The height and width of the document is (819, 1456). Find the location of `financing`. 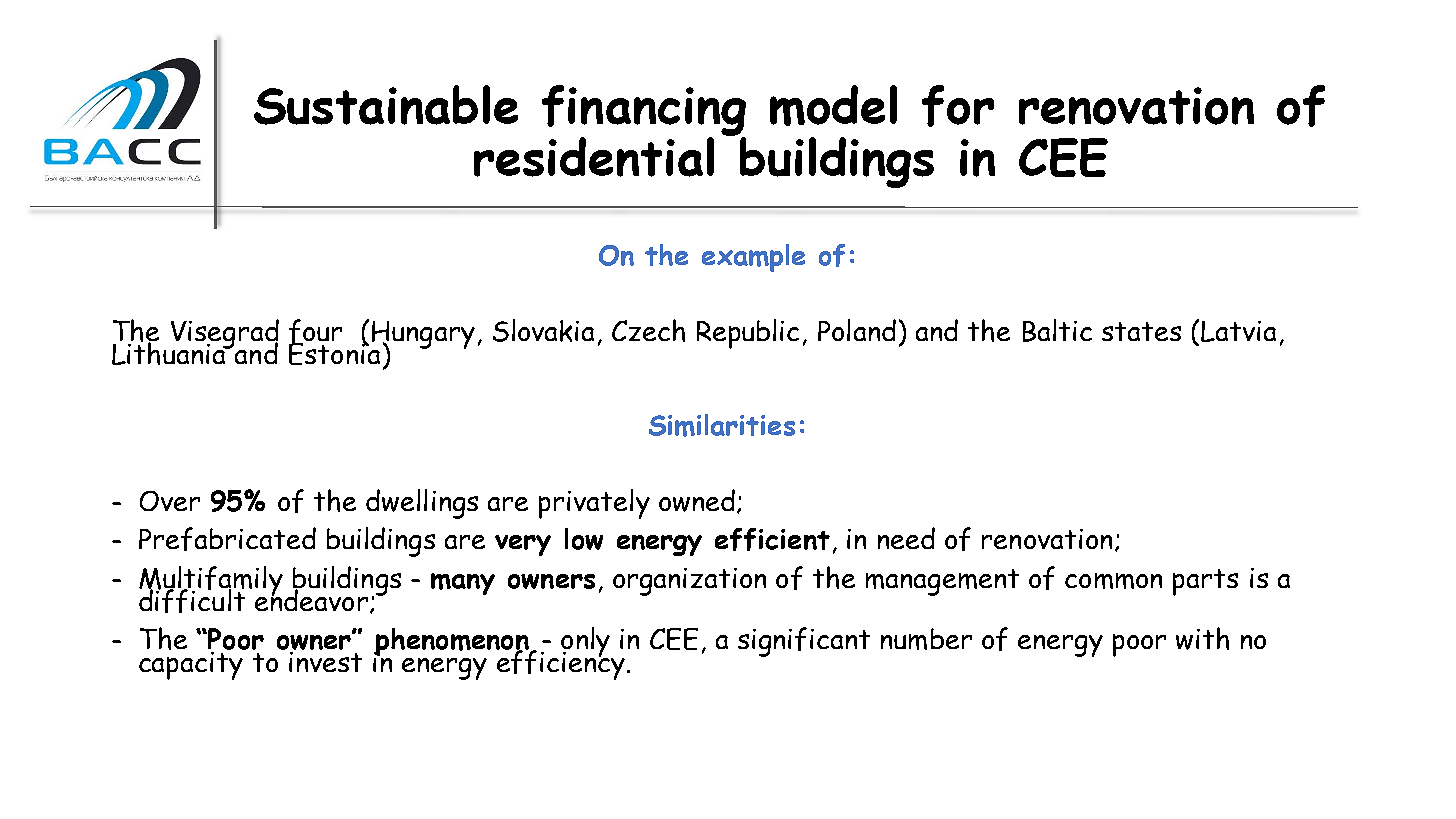

financing is located at coordinates (644, 112).
